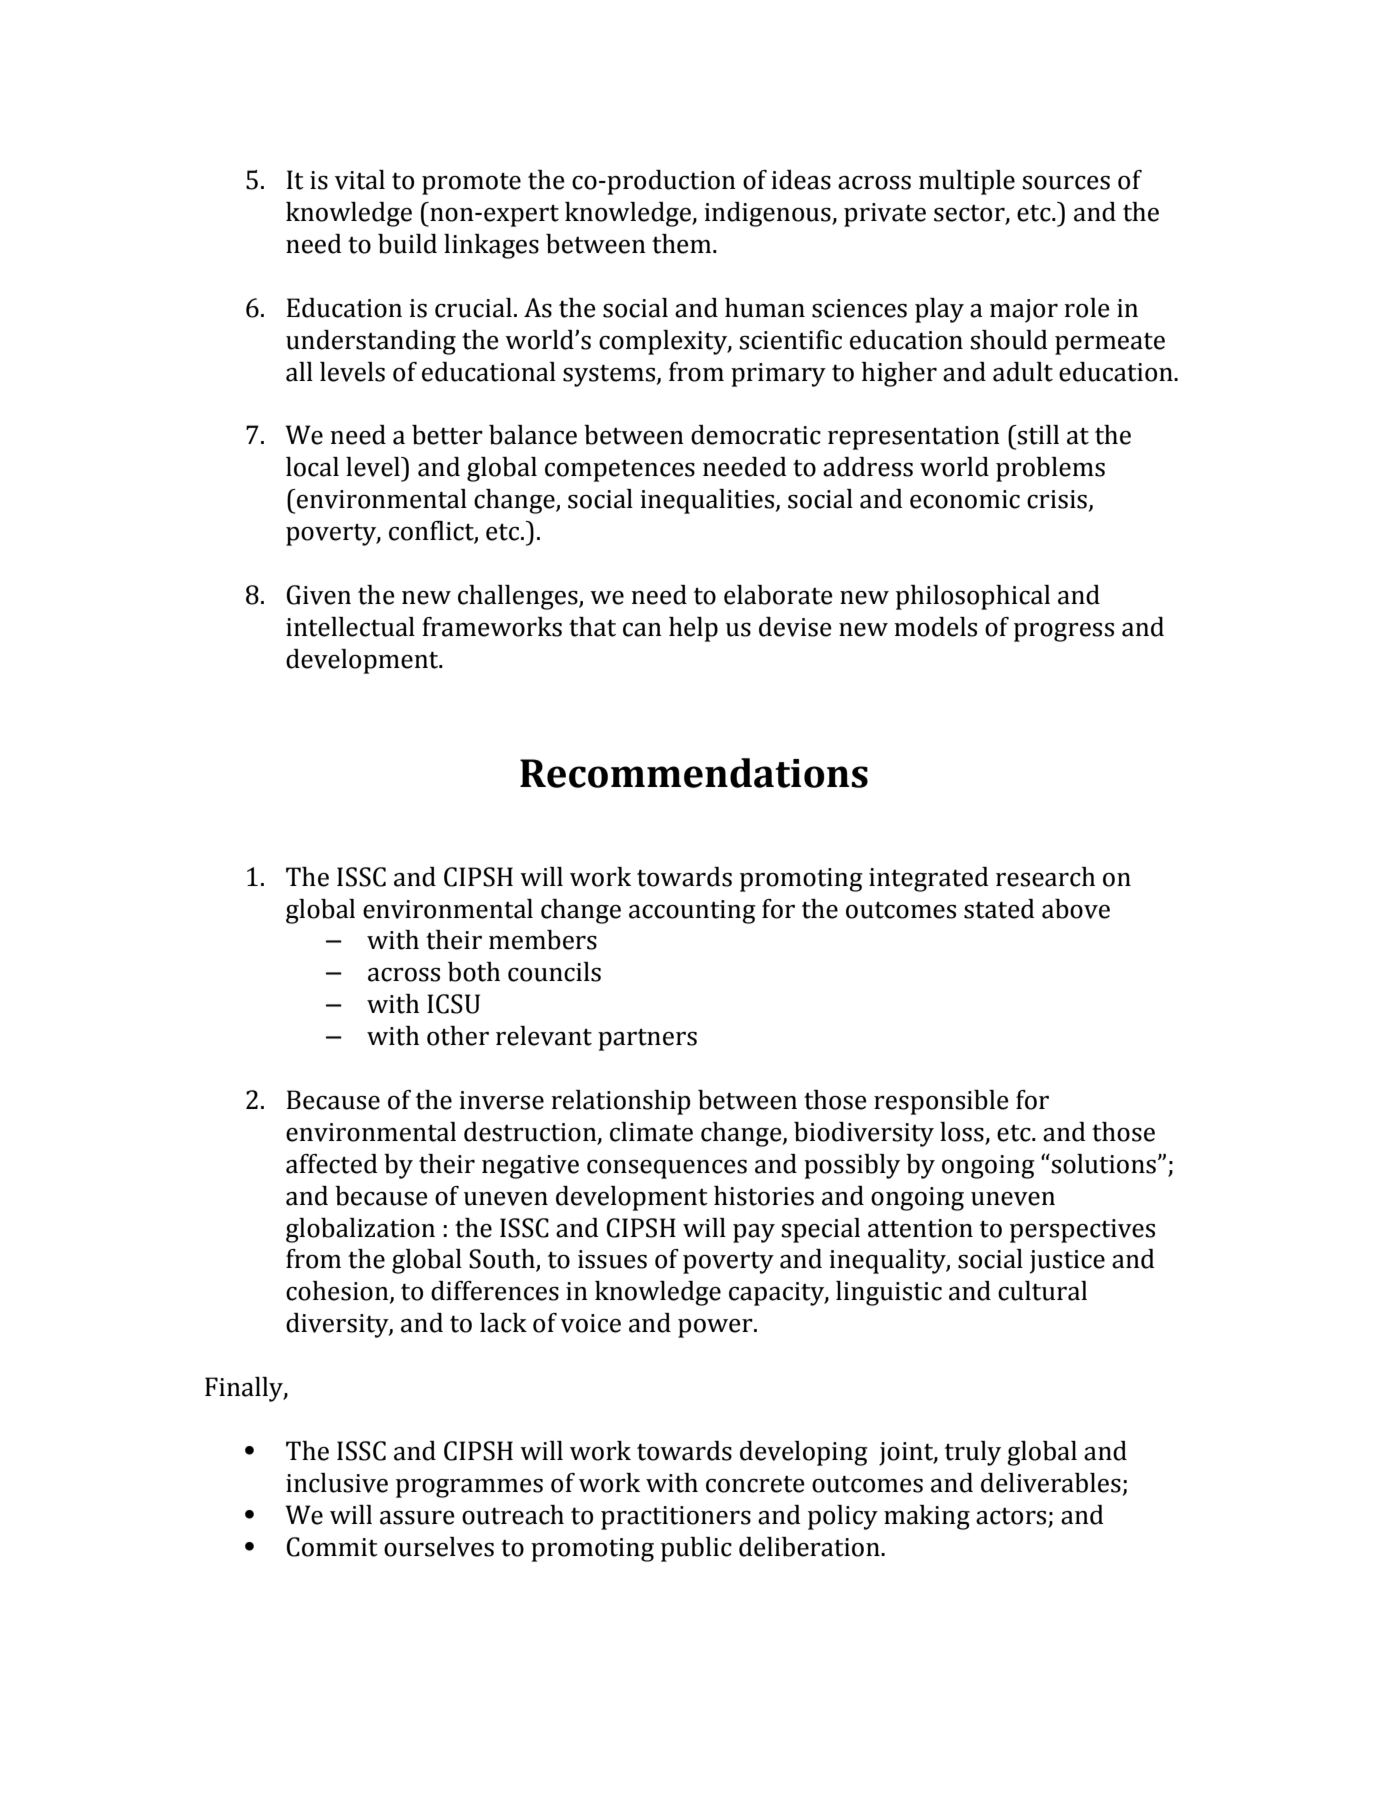  I want to click on build, so click(407, 244).
